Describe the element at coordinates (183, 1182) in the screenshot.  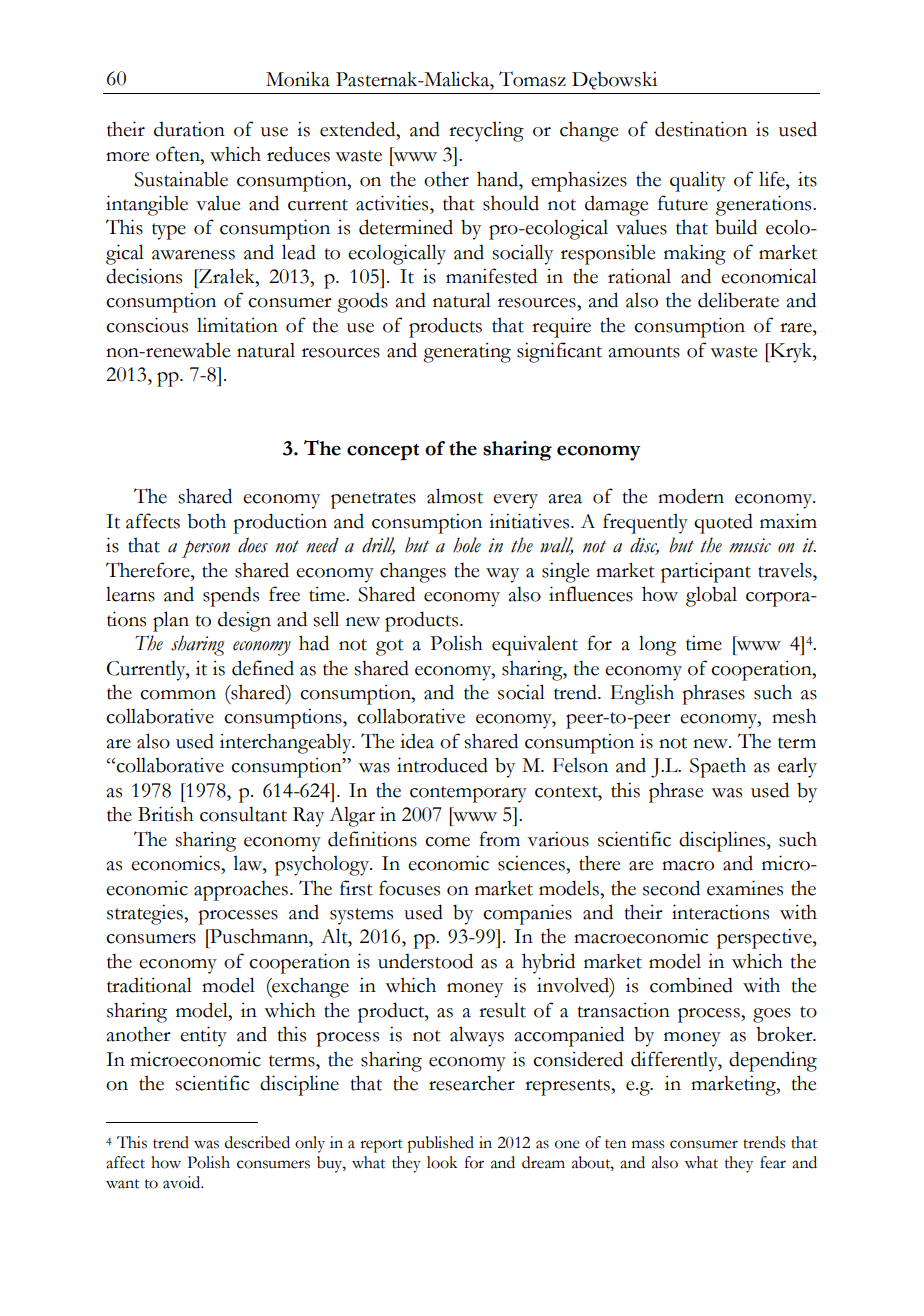
I see `avoid` at that location.
